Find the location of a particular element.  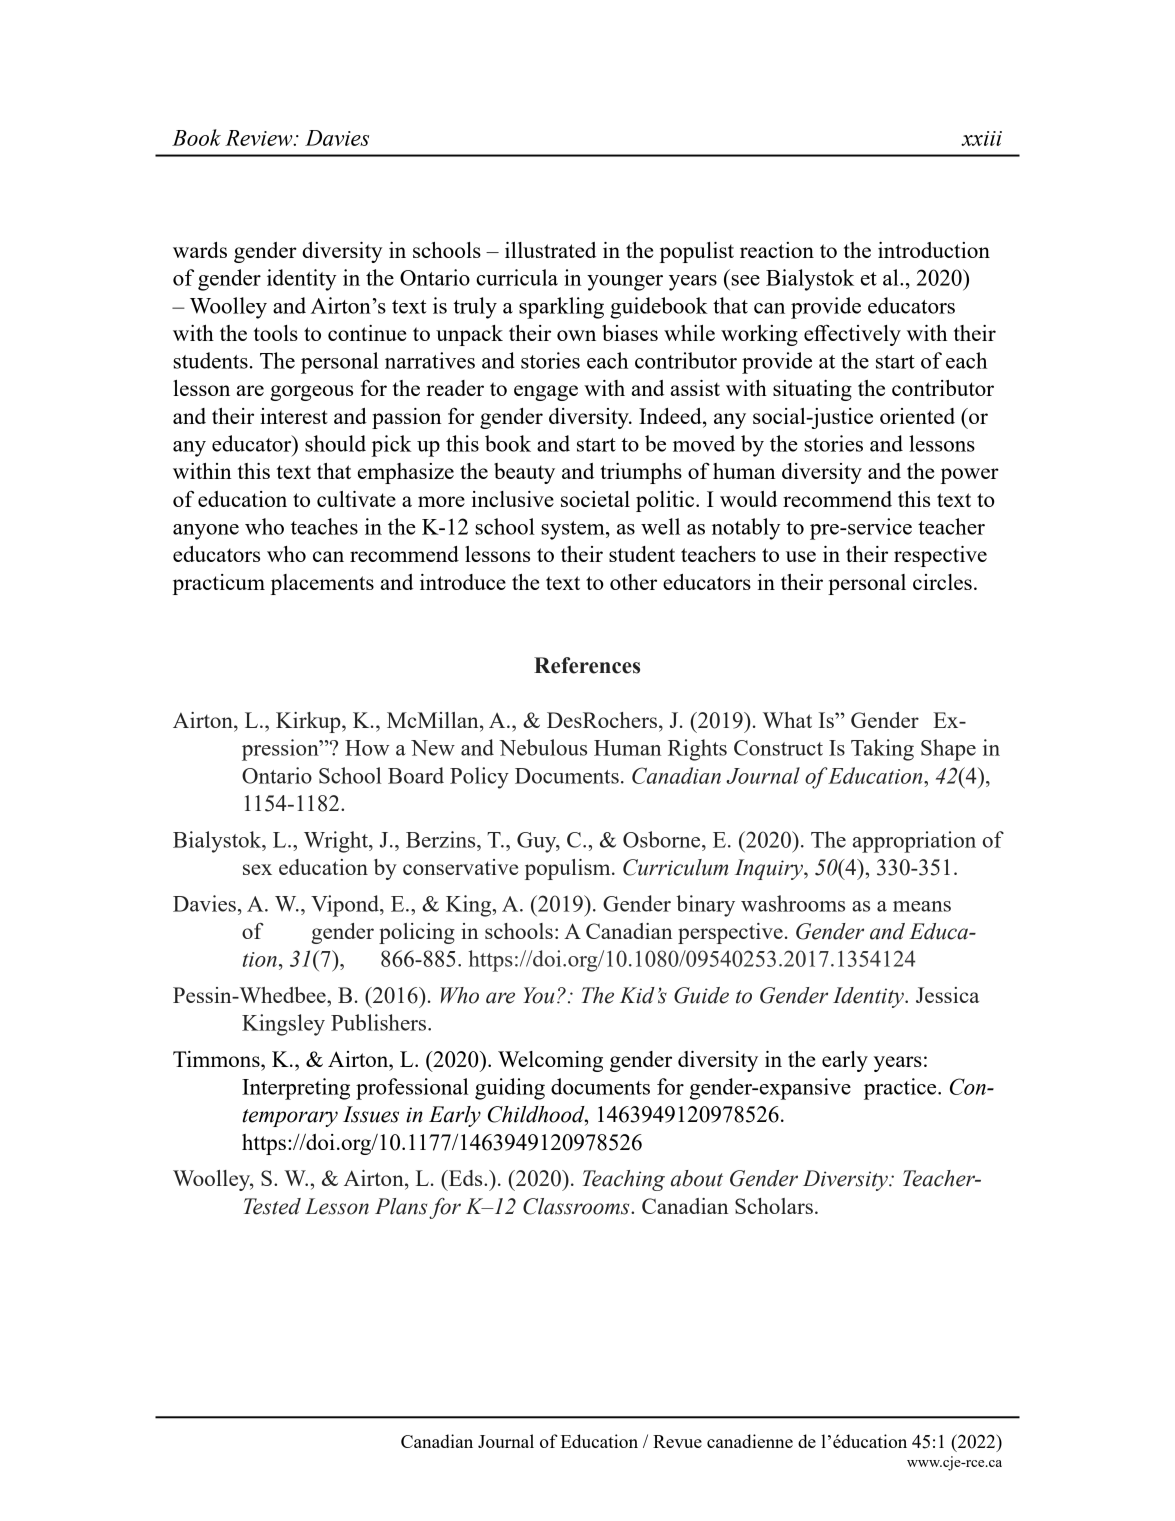

Shape is located at coordinates (948, 750).
